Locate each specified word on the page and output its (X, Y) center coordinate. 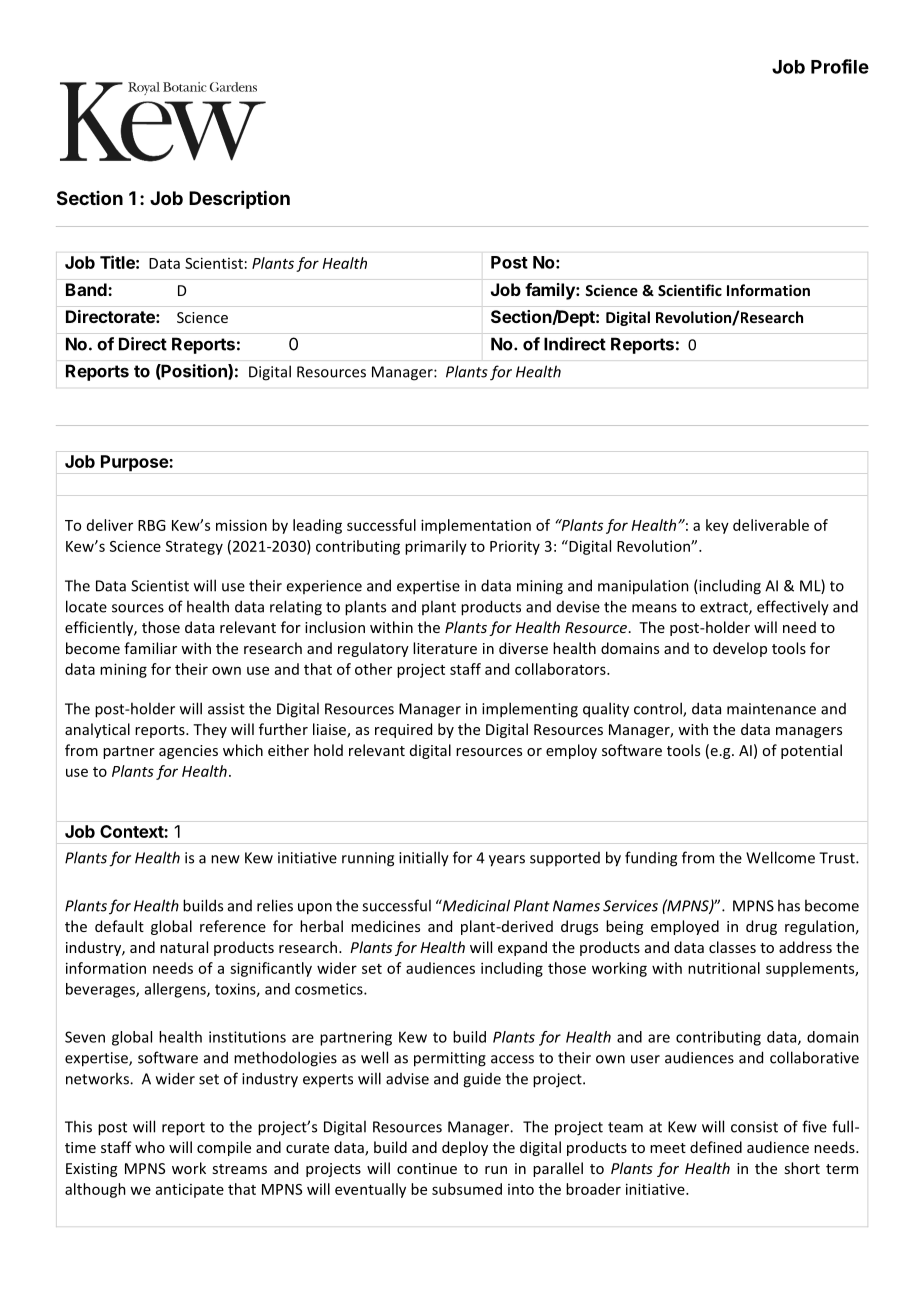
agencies (188, 752)
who (150, 1147)
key (717, 526)
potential (811, 751)
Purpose (135, 463)
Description (239, 199)
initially (424, 859)
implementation (476, 526)
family (551, 291)
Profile (840, 66)
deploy (465, 1148)
